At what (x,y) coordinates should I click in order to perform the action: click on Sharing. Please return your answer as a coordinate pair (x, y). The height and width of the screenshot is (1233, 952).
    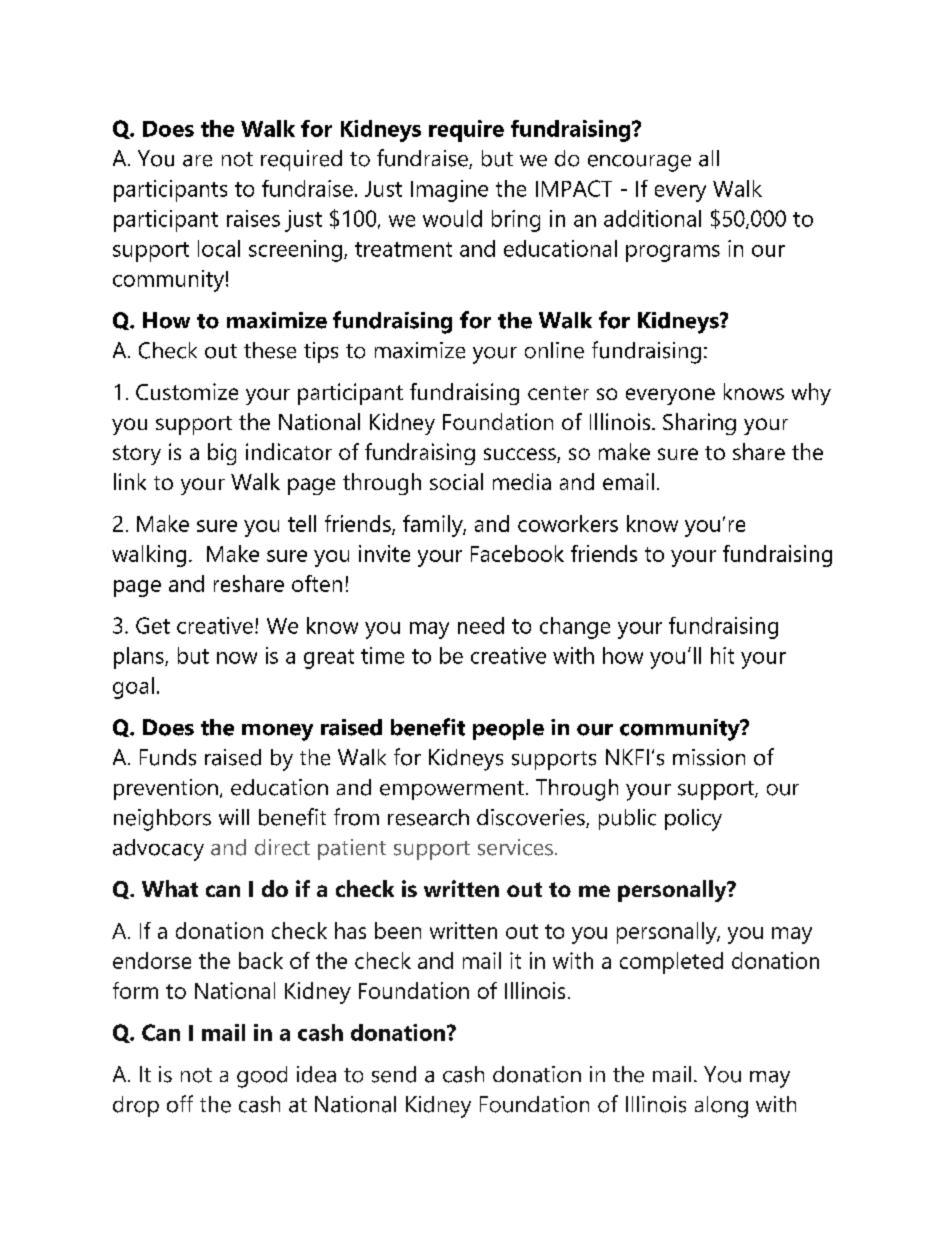
    Looking at the image, I should click on (699, 424).
